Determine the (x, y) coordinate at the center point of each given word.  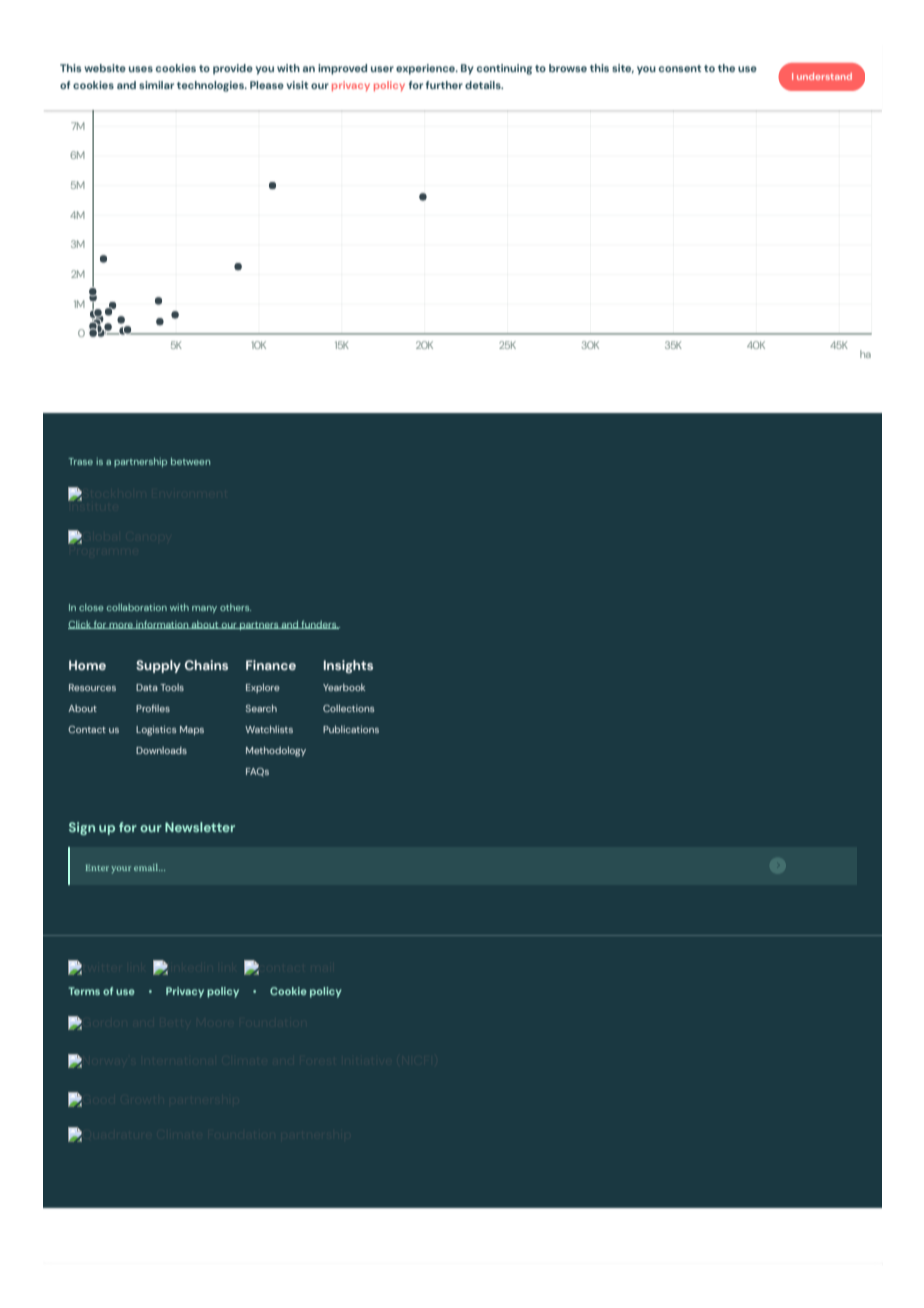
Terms (84, 991)
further (444, 85)
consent (680, 68)
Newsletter (200, 827)
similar (156, 85)
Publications (351, 729)
